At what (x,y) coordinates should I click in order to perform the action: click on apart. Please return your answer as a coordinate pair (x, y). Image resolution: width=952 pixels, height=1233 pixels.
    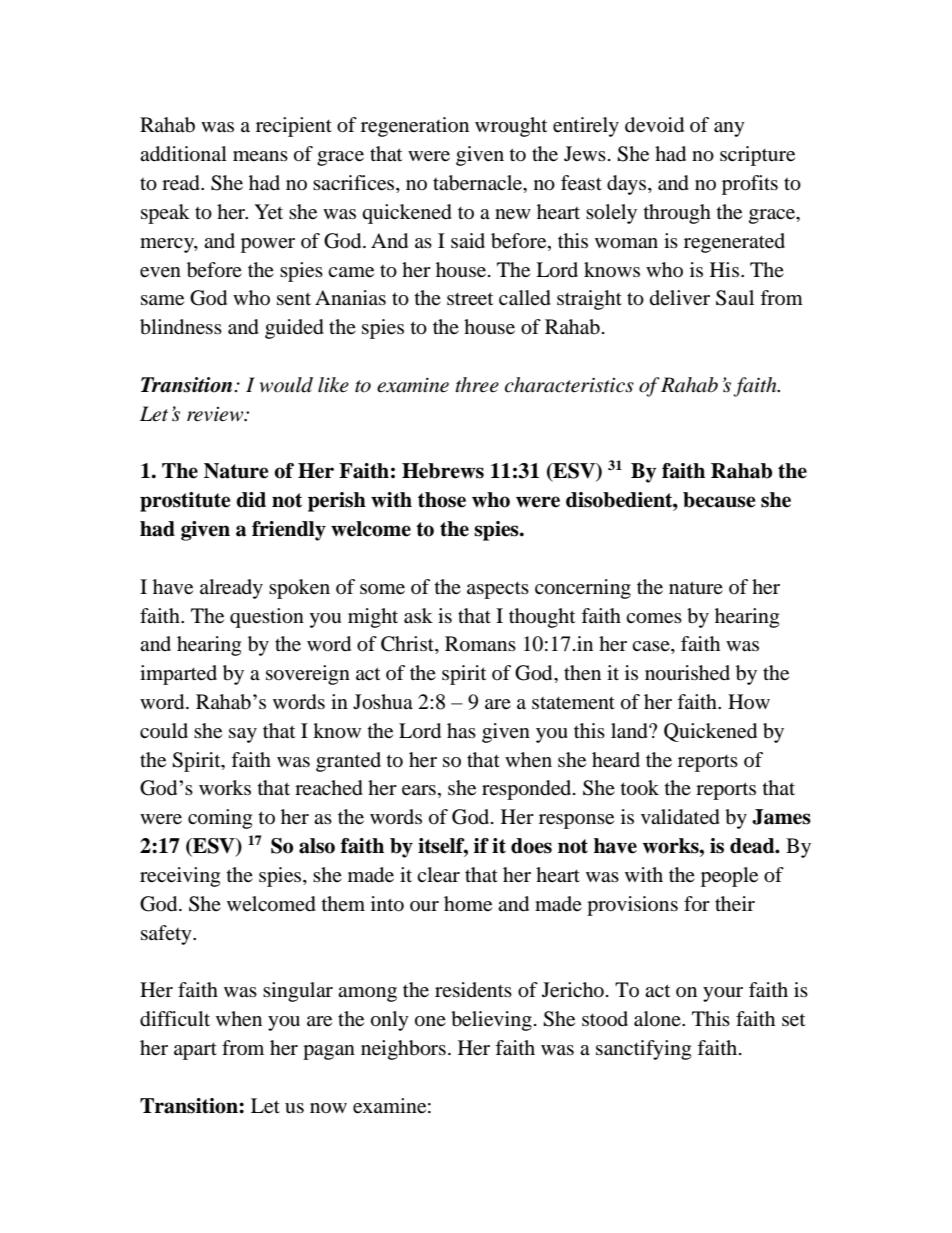
    Looking at the image, I should click on (195, 1051).
